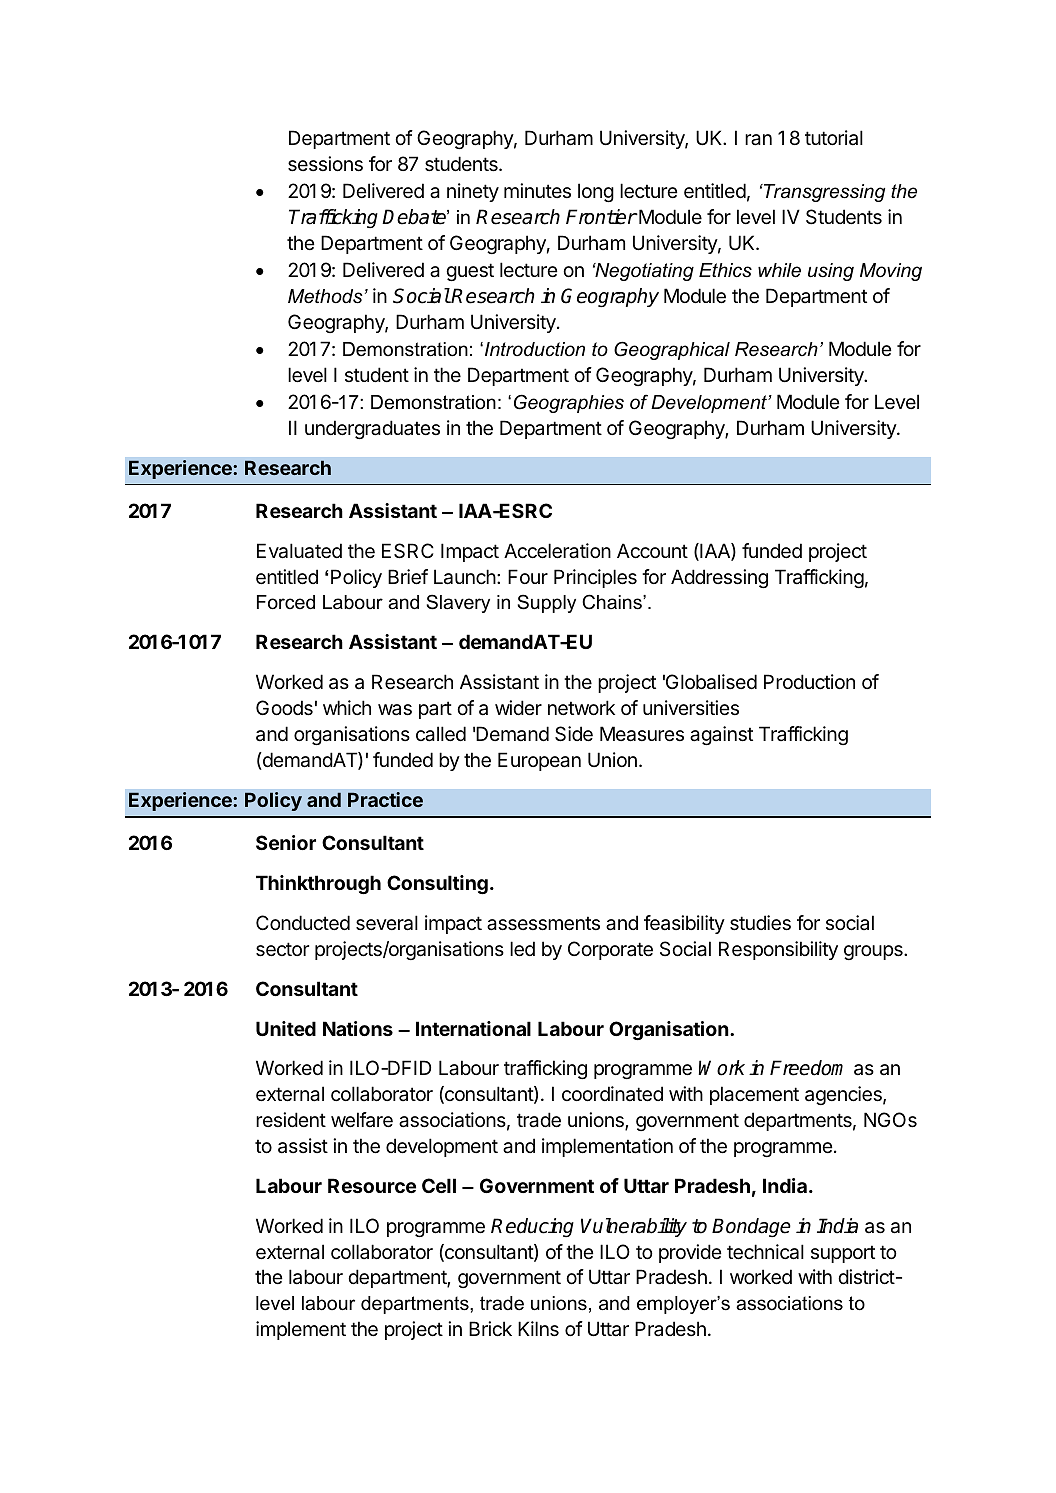 The height and width of the screenshot is (1493, 1056). What do you see at coordinates (809, 682) in the screenshot?
I see `Production` at bounding box center [809, 682].
